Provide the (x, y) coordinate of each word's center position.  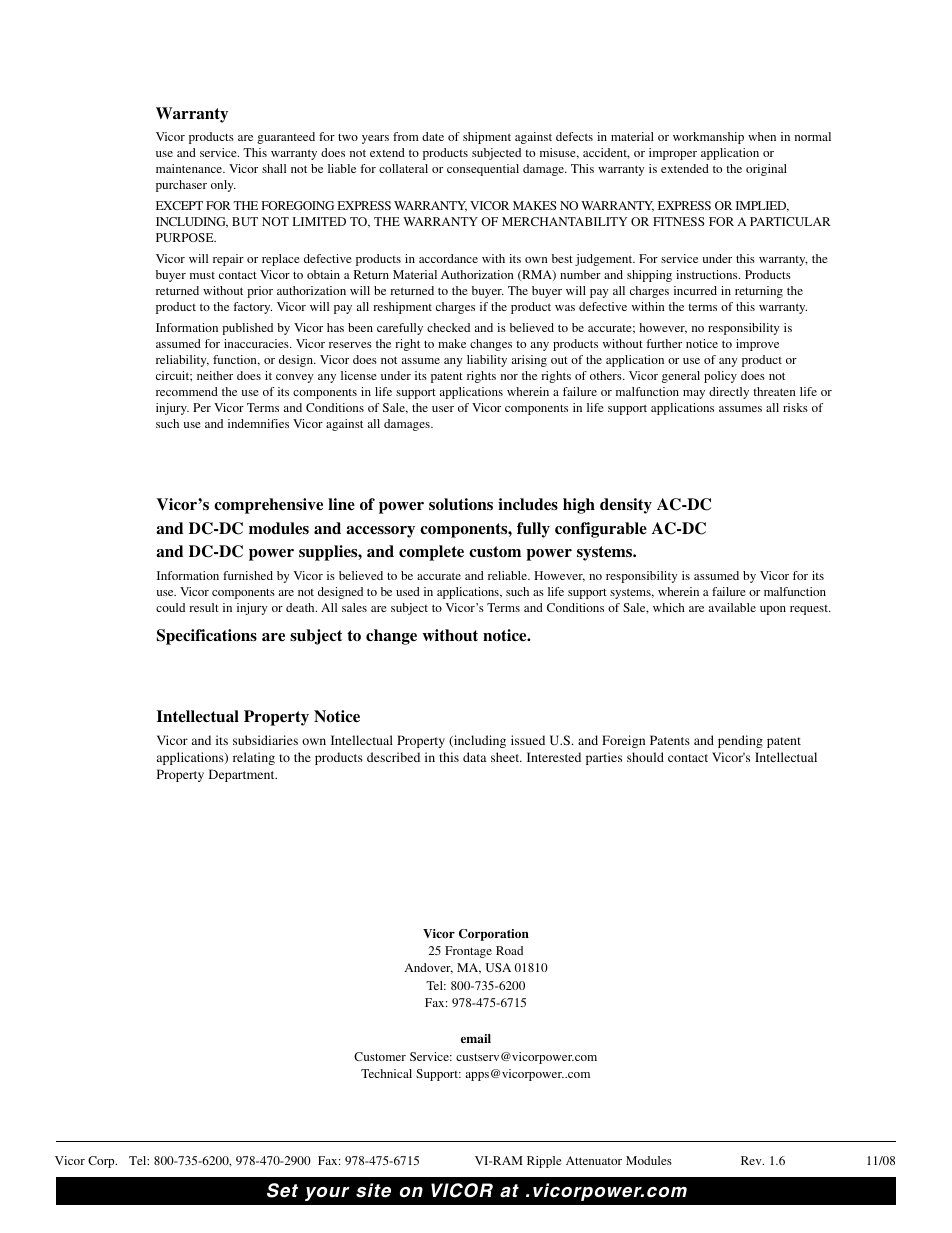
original (766, 170)
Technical (386, 1073)
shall (274, 168)
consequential (483, 170)
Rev (752, 1160)
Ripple (544, 1162)
